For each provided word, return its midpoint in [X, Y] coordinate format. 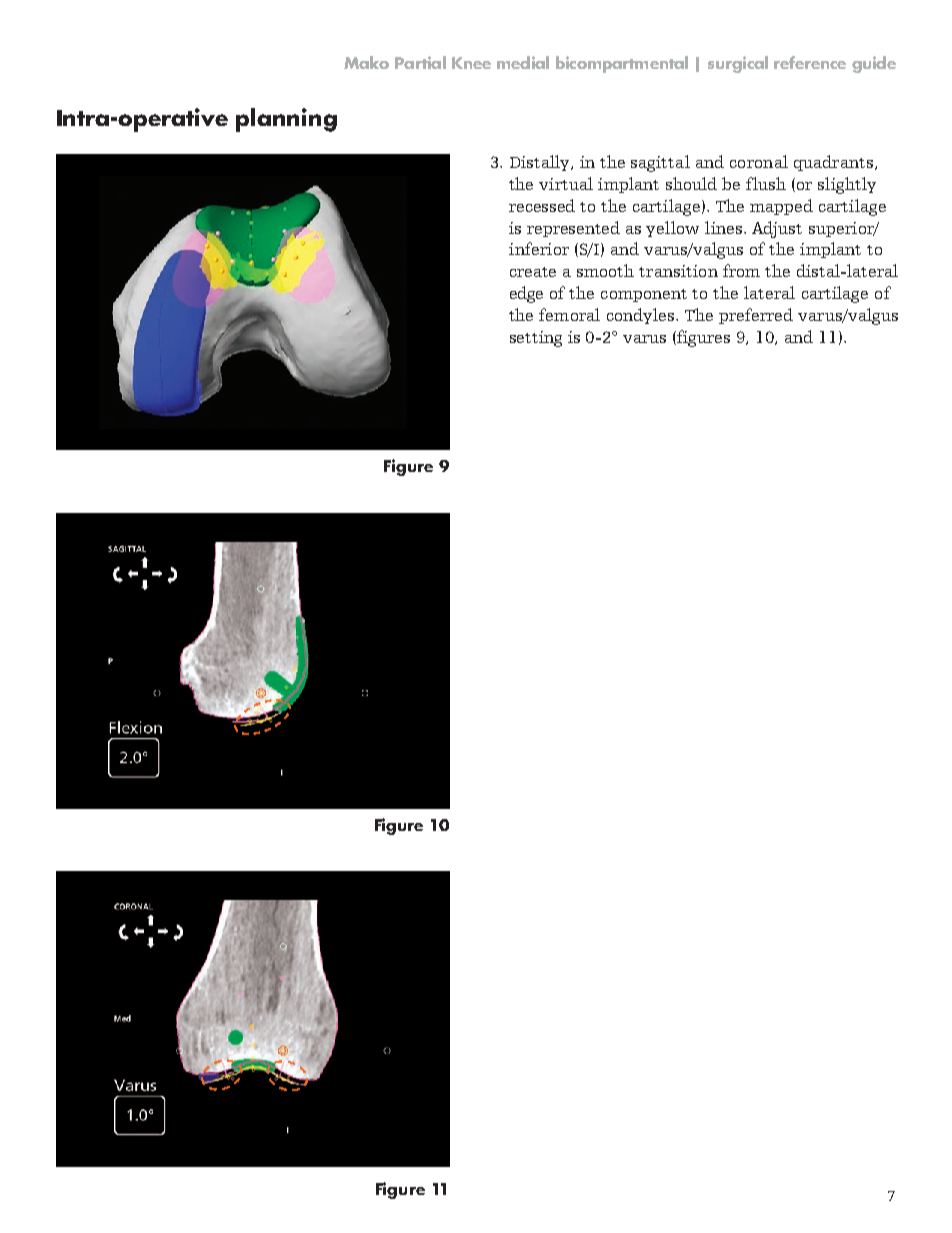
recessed [542, 205]
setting [536, 339]
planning [286, 120]
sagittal [660, 163]
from [741, 270]
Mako [366, 62]
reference [810, 62]
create [533, 272]
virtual [566, 183]
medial [523, 62]
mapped [781, 207]
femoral [569, 314]
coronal [759, 161]
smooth [605, 270]
